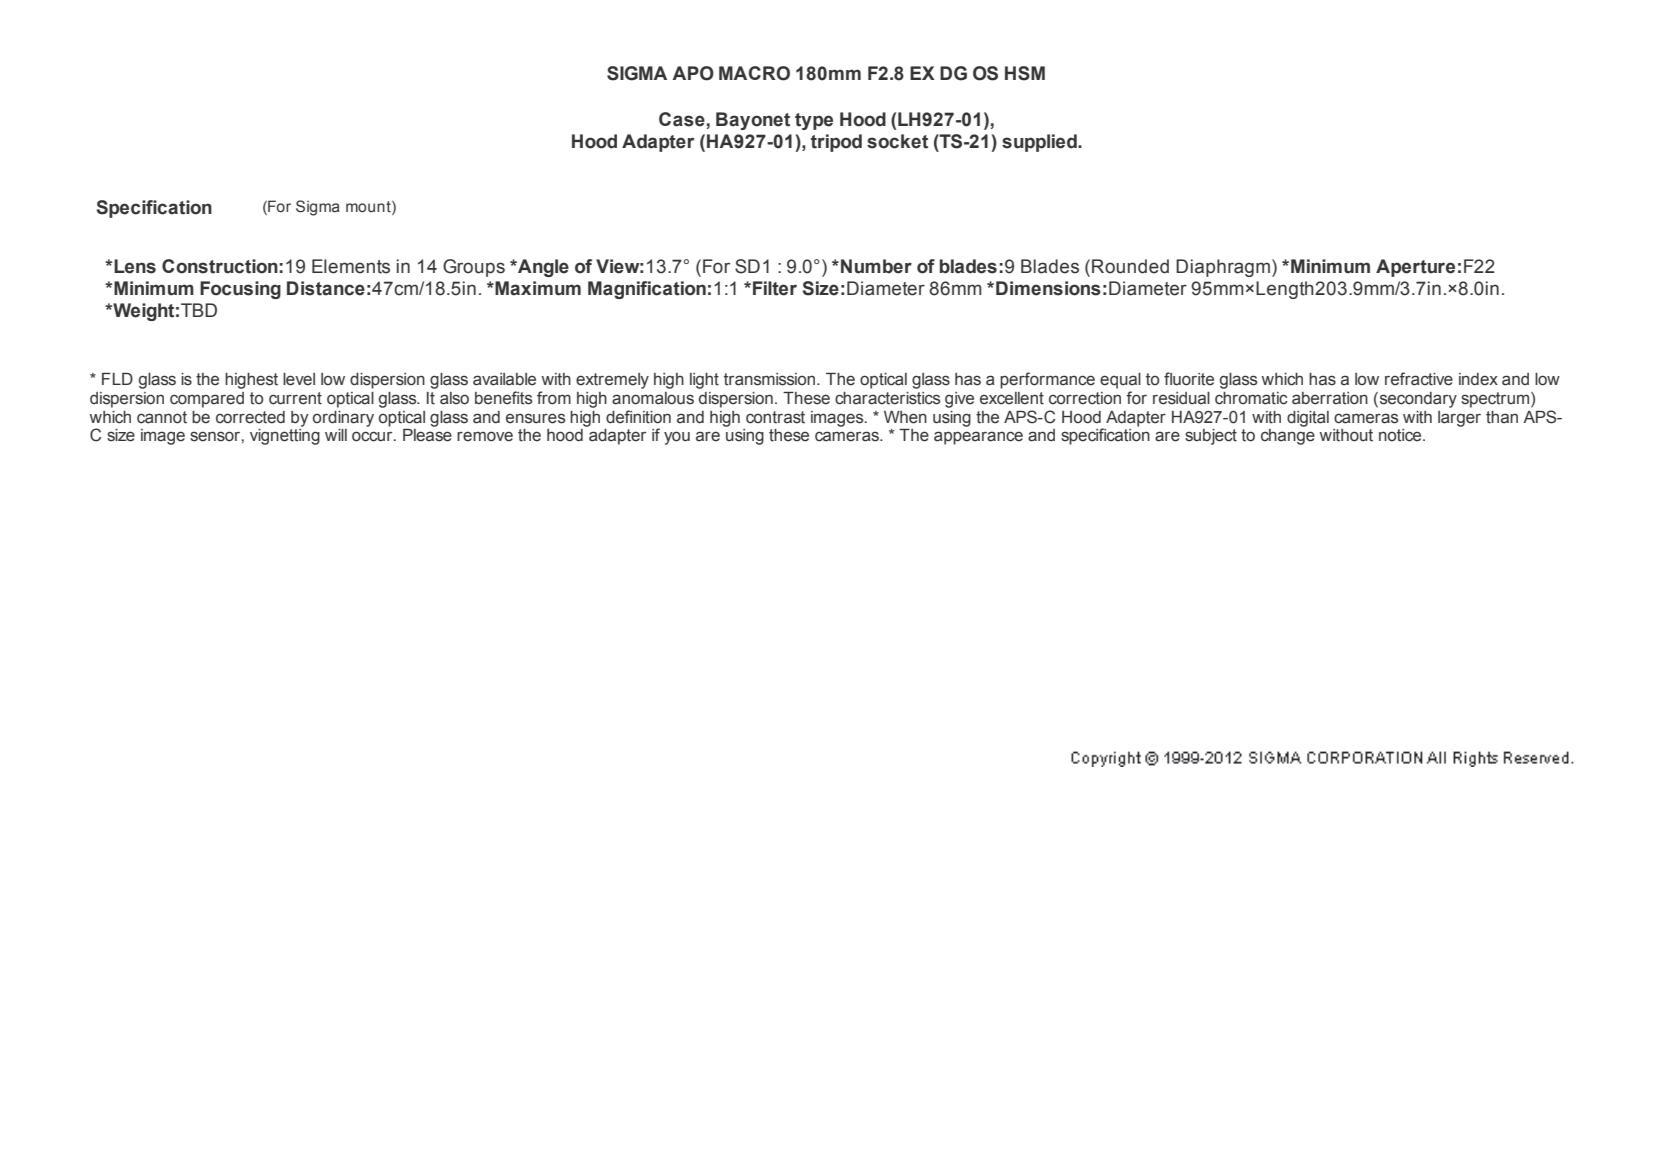  What do you see at coordinates (754, 73) in the screenshot?
I see `MACRO` at bounding box center [754, 73].
